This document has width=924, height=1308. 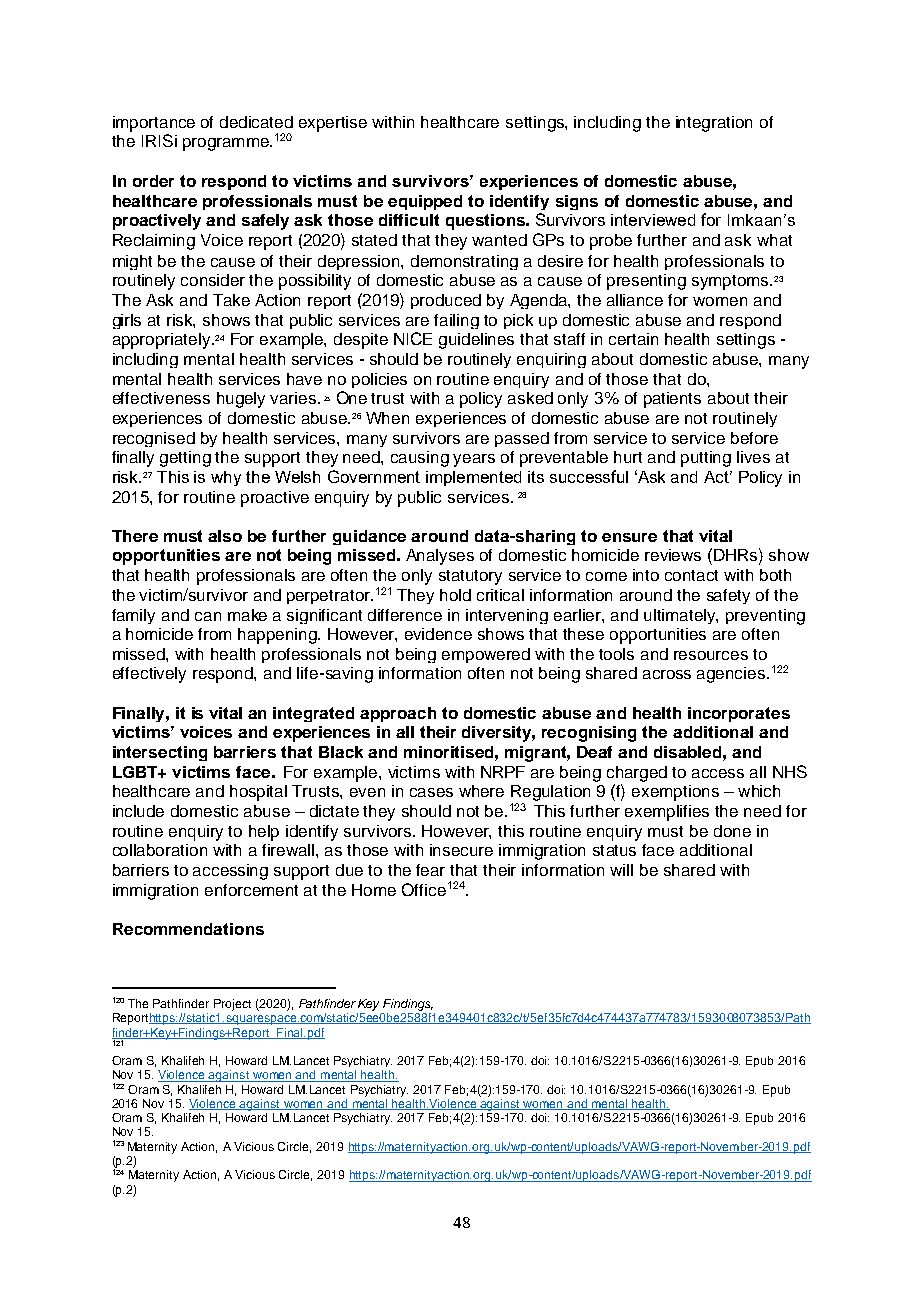 I want to click on before, so click(x=754, y=438).
